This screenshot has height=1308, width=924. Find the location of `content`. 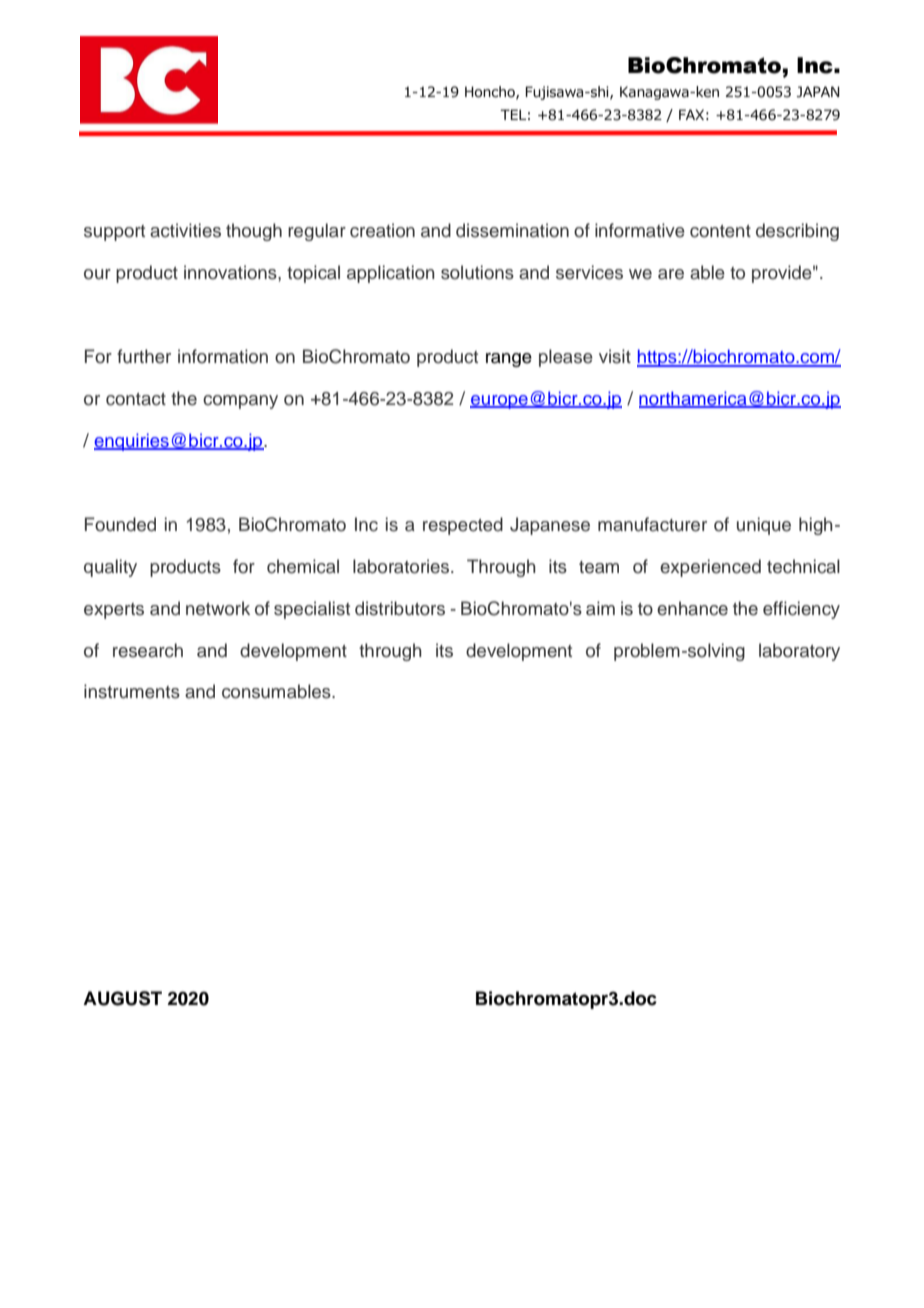

content is located at coordinates (720, 231).
